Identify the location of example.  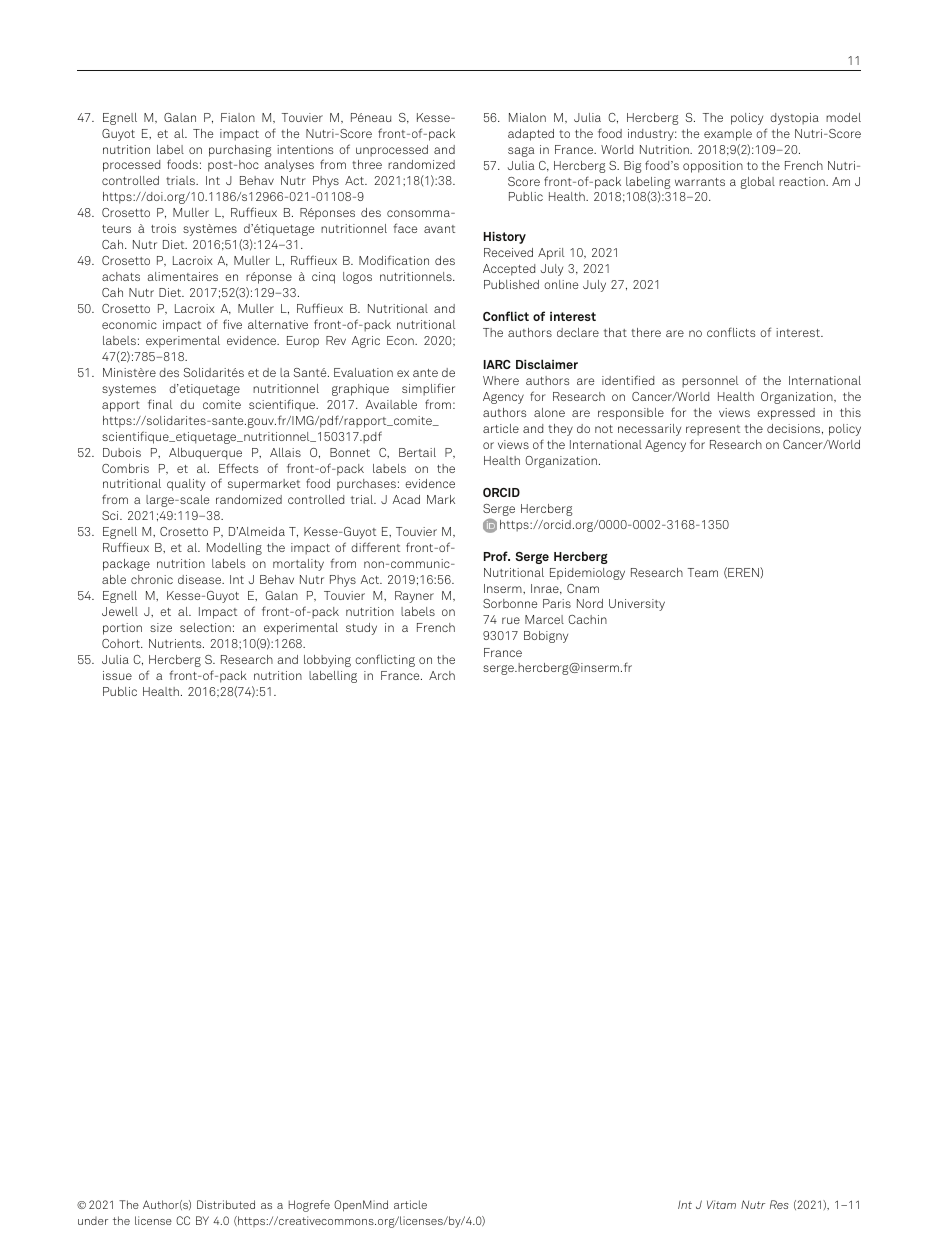
(728, 135).
